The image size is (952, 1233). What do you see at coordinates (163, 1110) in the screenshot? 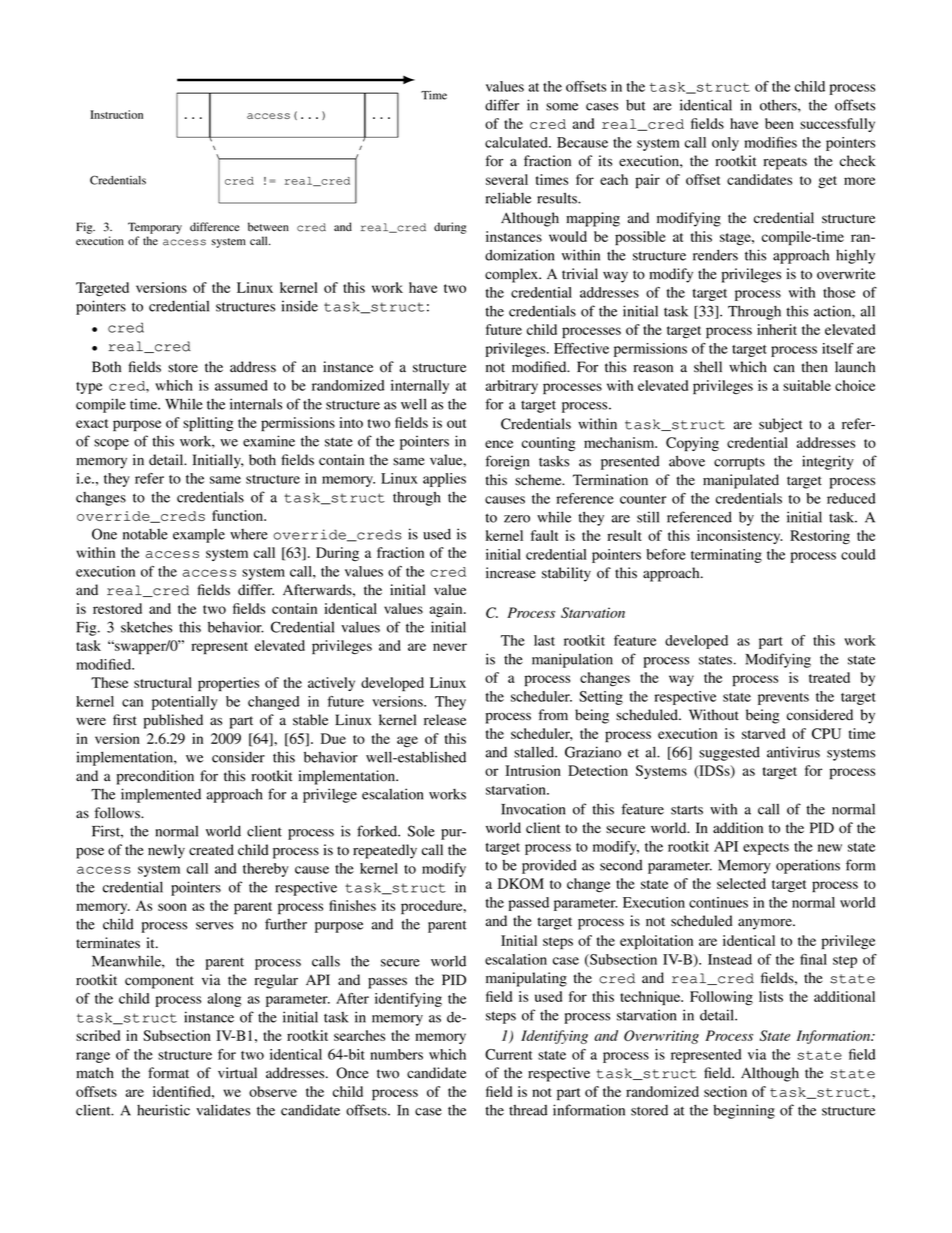
I see `heuristic` at bounding box center [163, 1110].
